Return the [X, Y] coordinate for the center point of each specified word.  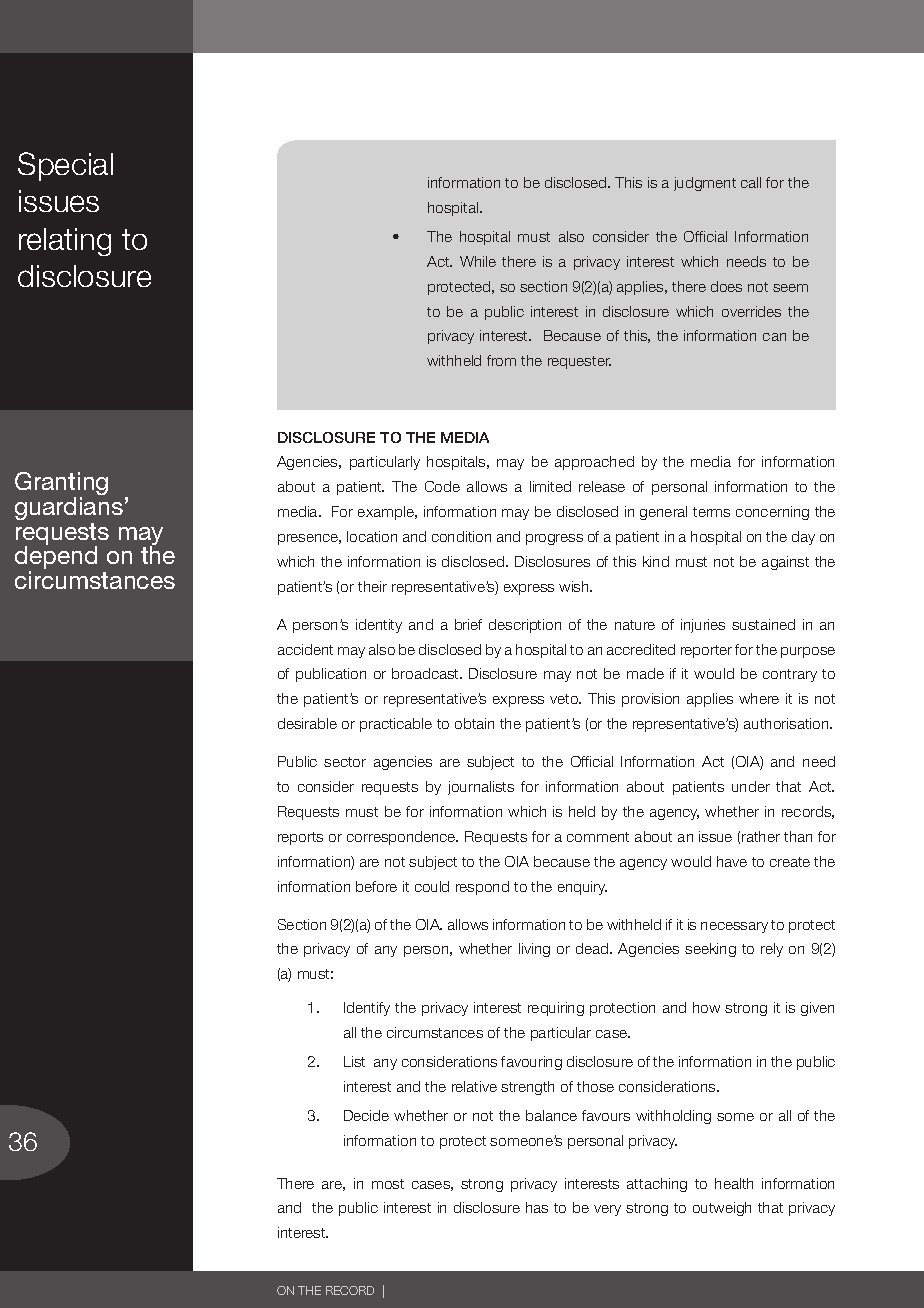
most [388, 1184]
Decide [366, 1115]
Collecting [83, 242]
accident [305, 649]
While [478, 261]
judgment [705, 184]
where [759, 698]
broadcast [426, 673]
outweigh [722, 1209]
